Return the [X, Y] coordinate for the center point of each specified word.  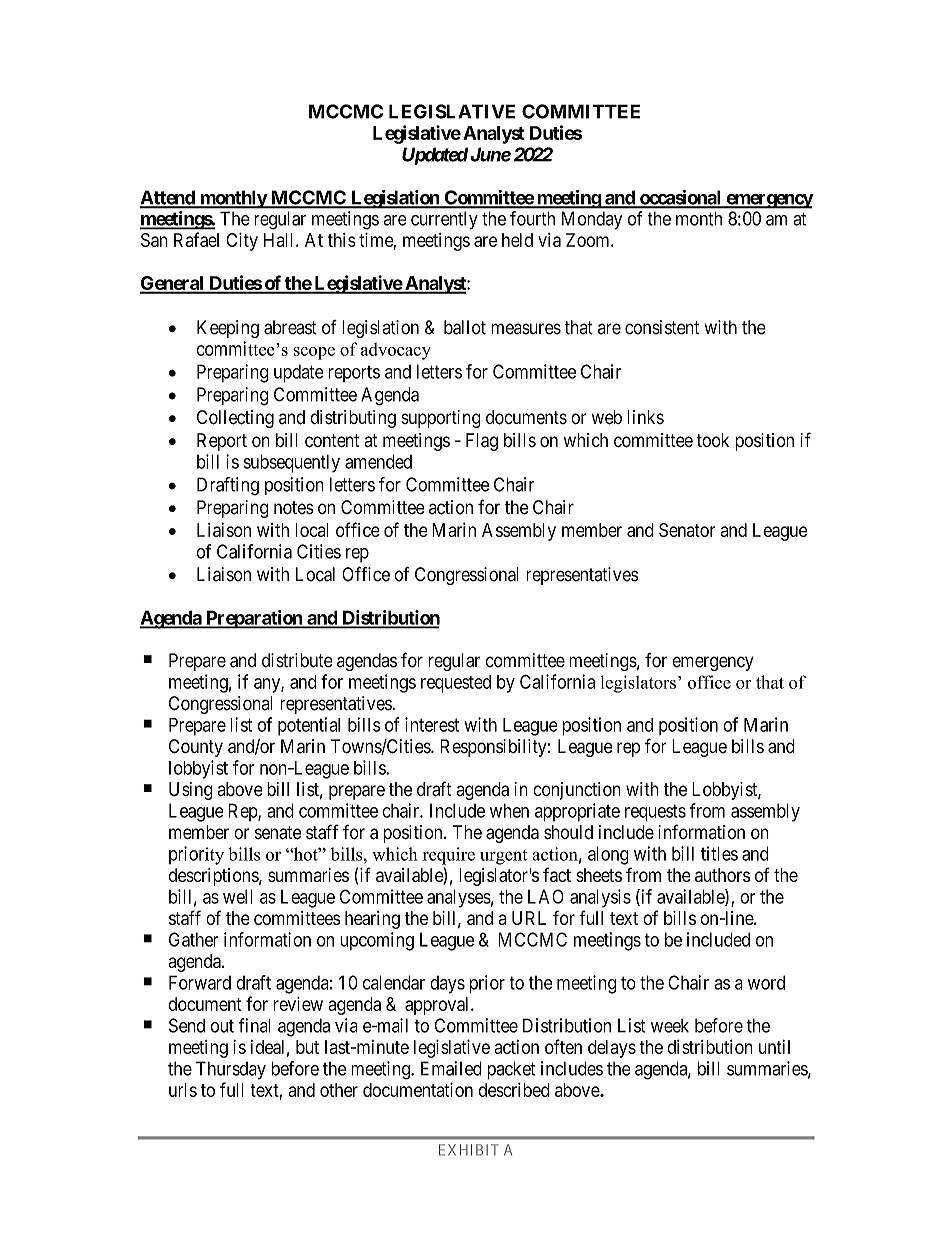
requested [456, 684]
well [237, 896]
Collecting [235, 419]
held [517, 240]
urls [183, 1090]
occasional [681, 198]
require [448, 856]
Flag [482, 442]
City [242, 242]
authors [722, 875]
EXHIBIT [468, 1150]
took [712, 440]
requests [655, 813]
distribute [297, 660]
